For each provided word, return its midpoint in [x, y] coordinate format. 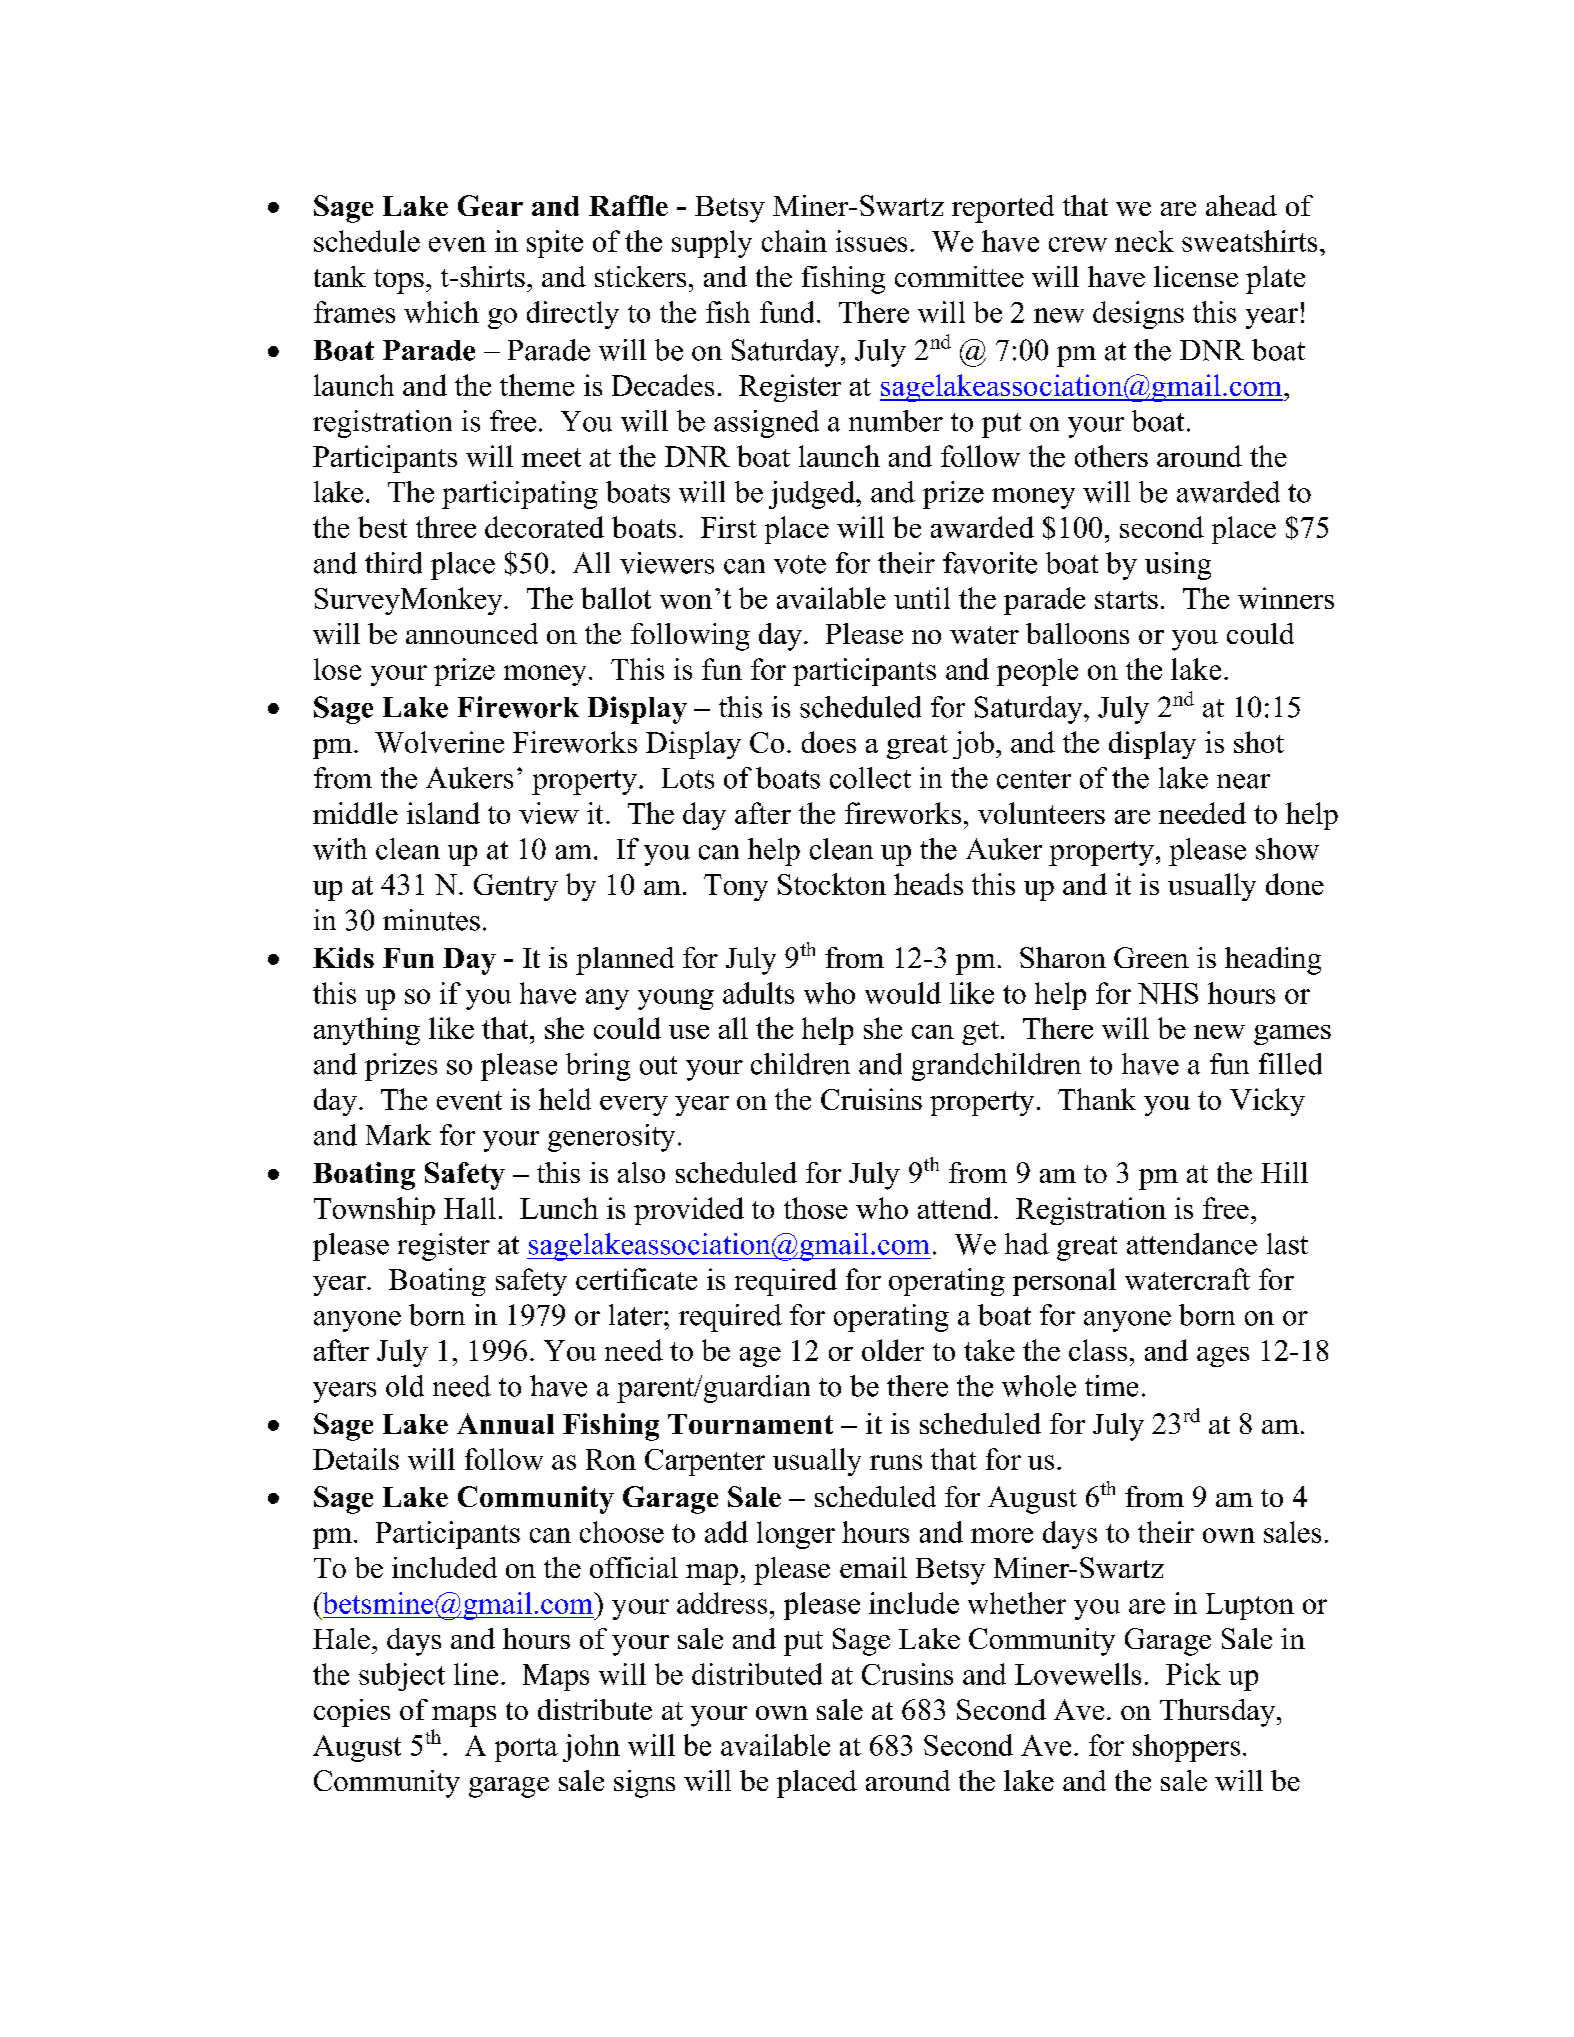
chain [794, 241]
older [893, 1350]
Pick [1193, 1674]
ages [1223, 1357]
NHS [1168, 993]
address [722, 1603]
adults [758, 993]
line [476, 1674]
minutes [431, 920]
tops [399, 281]
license [1196, 276]
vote [800, 564]
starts [1126, 600]
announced [472, 633]
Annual [505, 1423]
